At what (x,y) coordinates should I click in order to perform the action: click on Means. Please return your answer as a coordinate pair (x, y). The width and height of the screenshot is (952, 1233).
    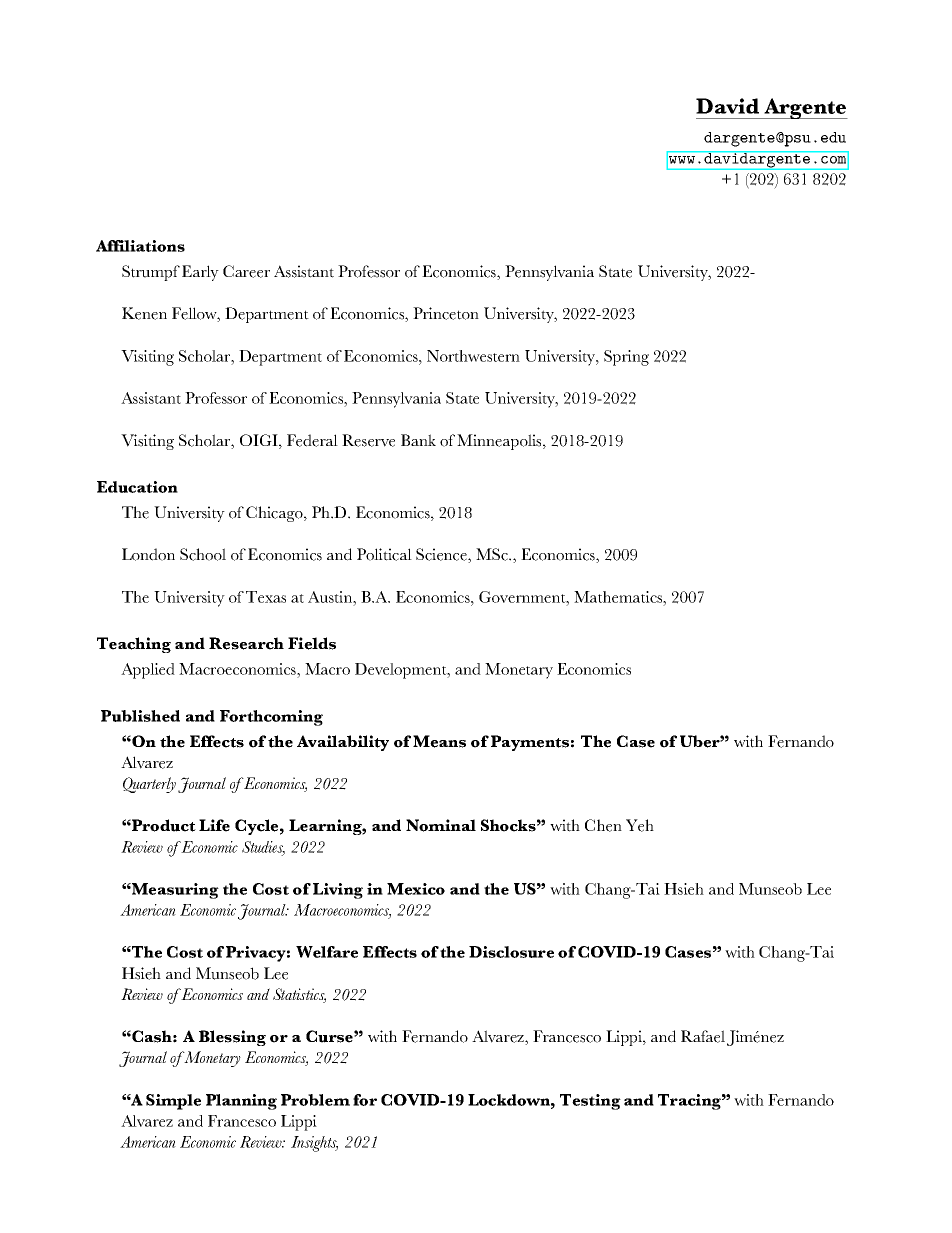
    Looking at the image, I should click on (439, 741).
